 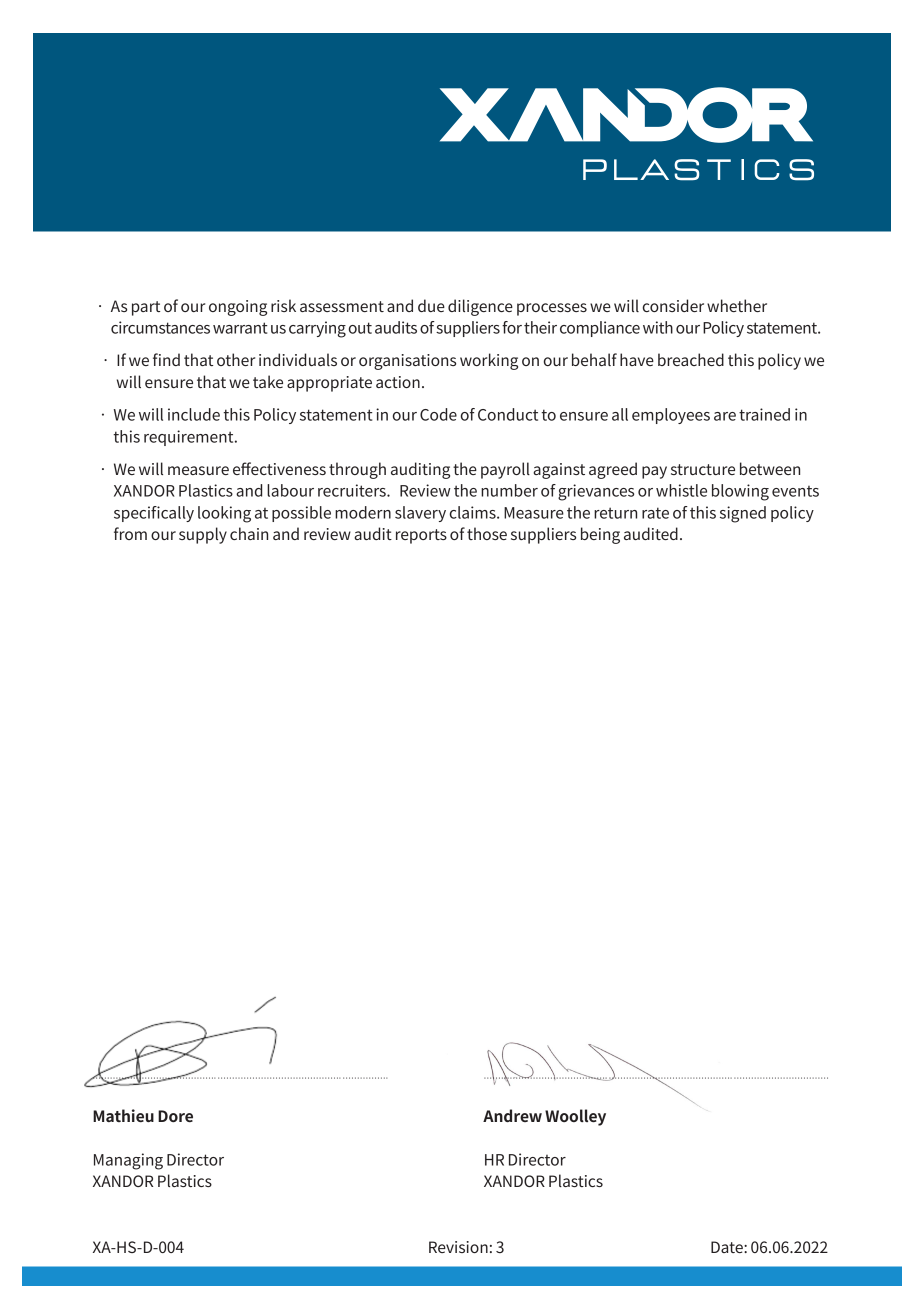 I want to click on warrant, so click(x=240, y=328).
